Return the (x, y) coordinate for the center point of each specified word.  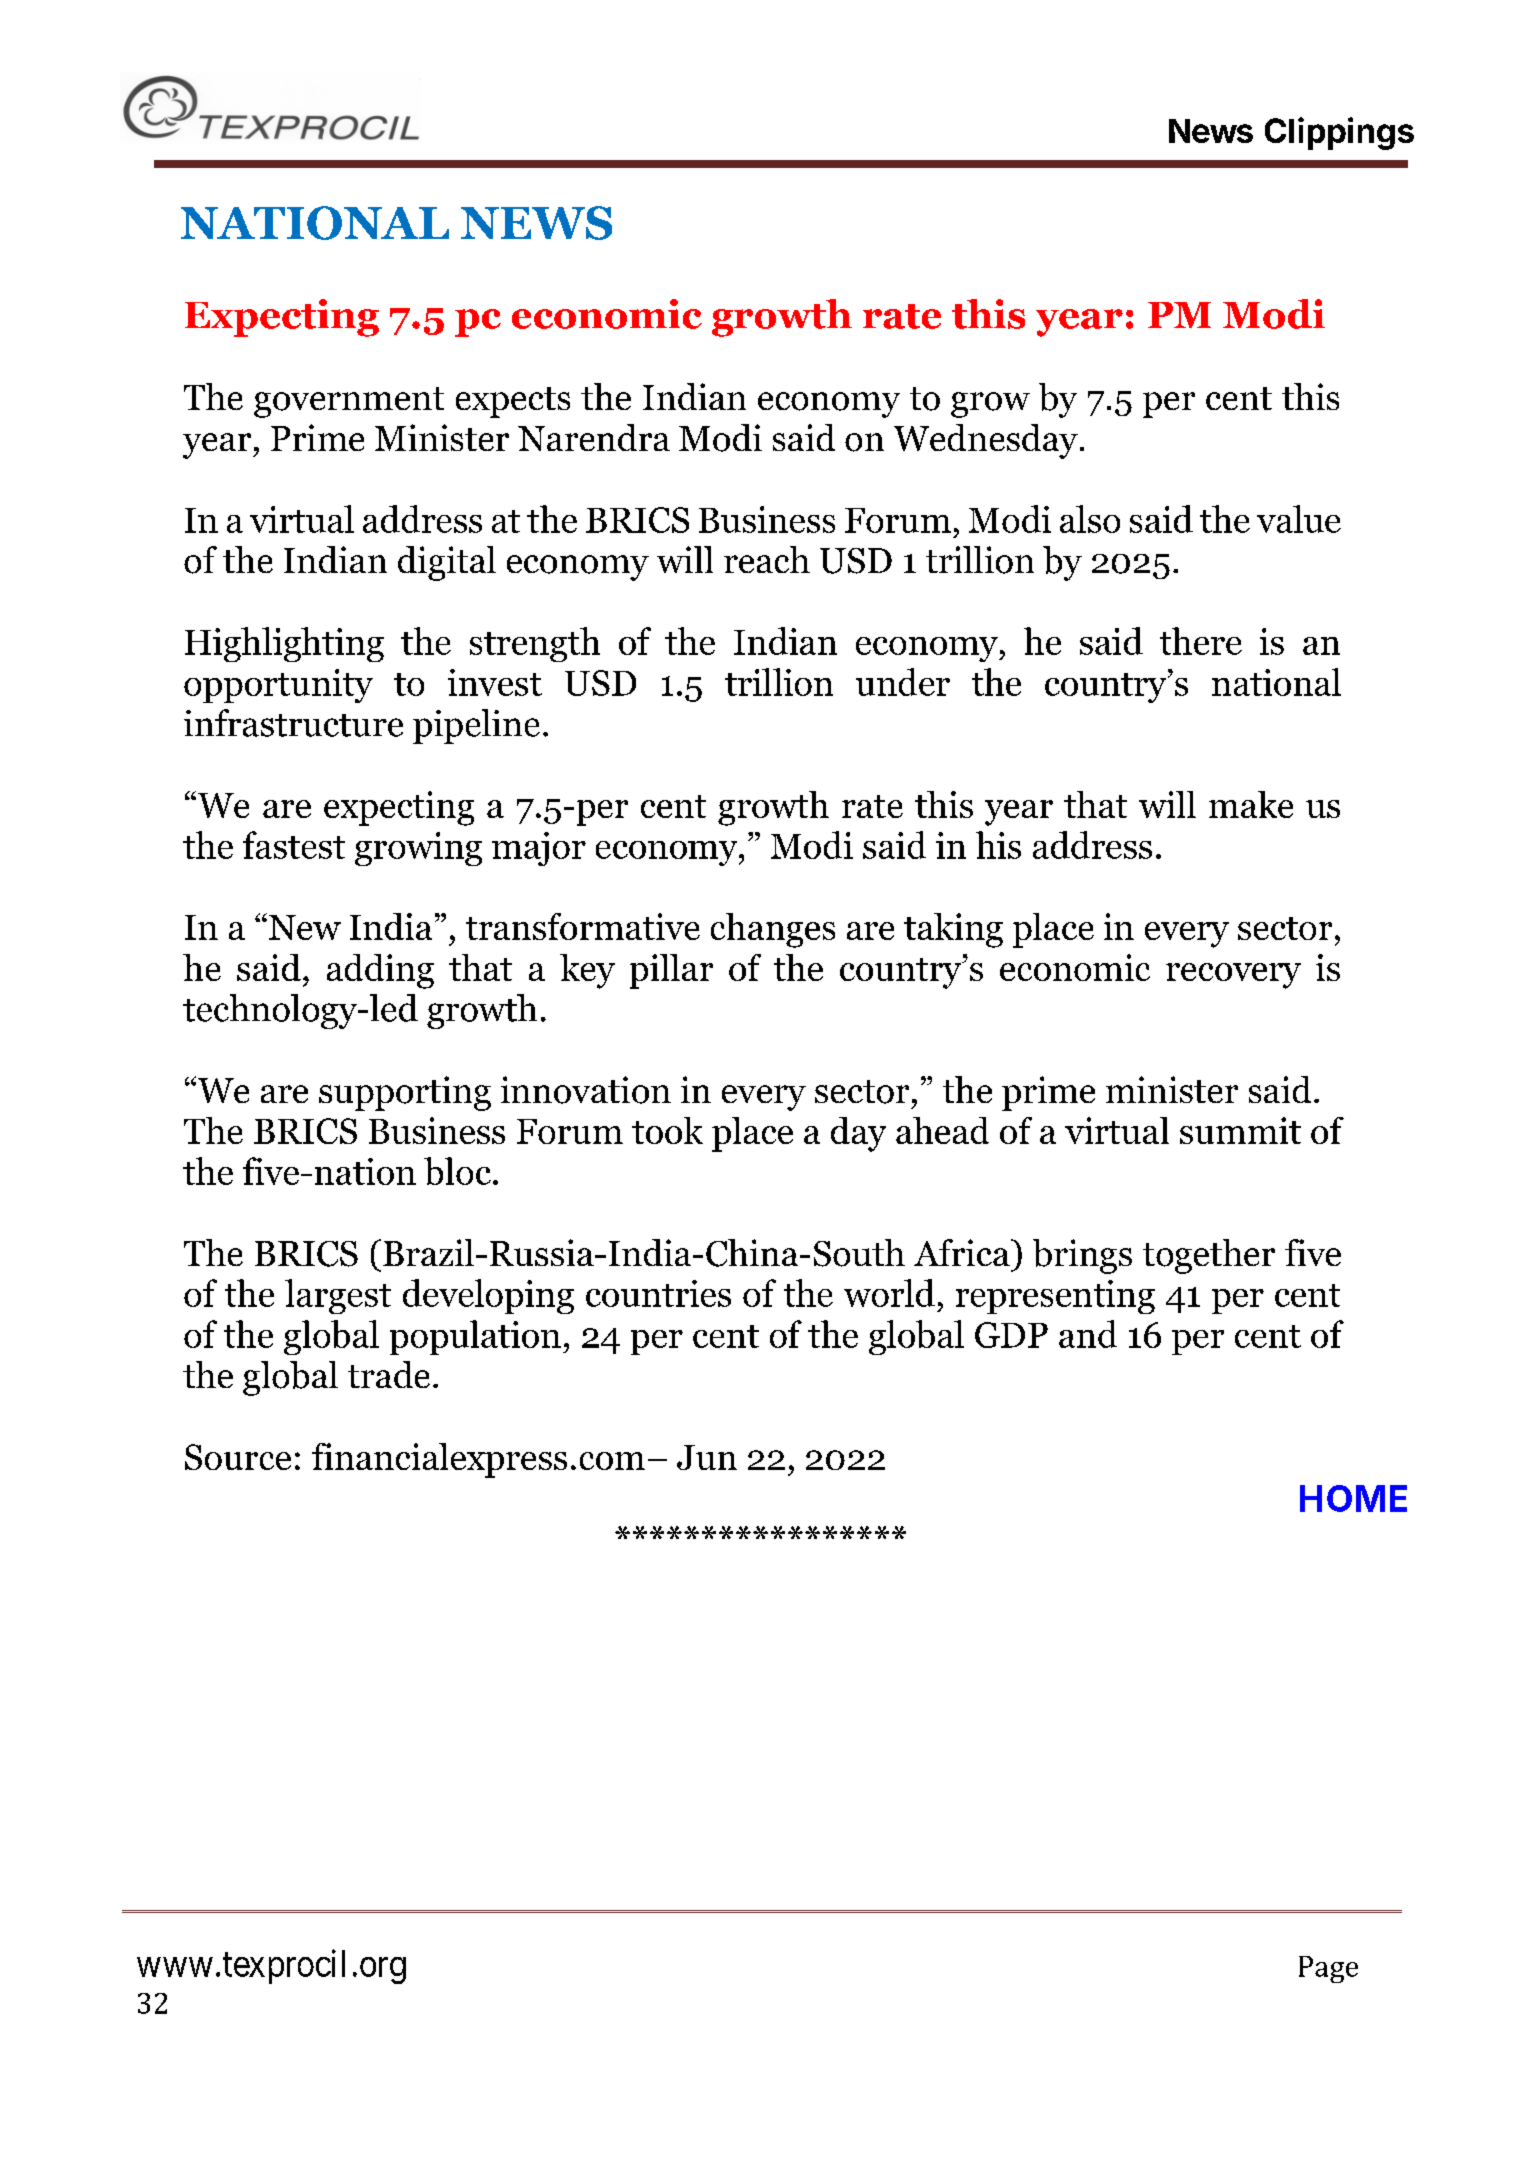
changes (773, 930)
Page (1328, 1969)
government (349, 402)
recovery (1233, 976)
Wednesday (986, 441)
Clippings (1339, 133)
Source (238, 1457)
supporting (405, 1093)
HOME (1353, 1498)
